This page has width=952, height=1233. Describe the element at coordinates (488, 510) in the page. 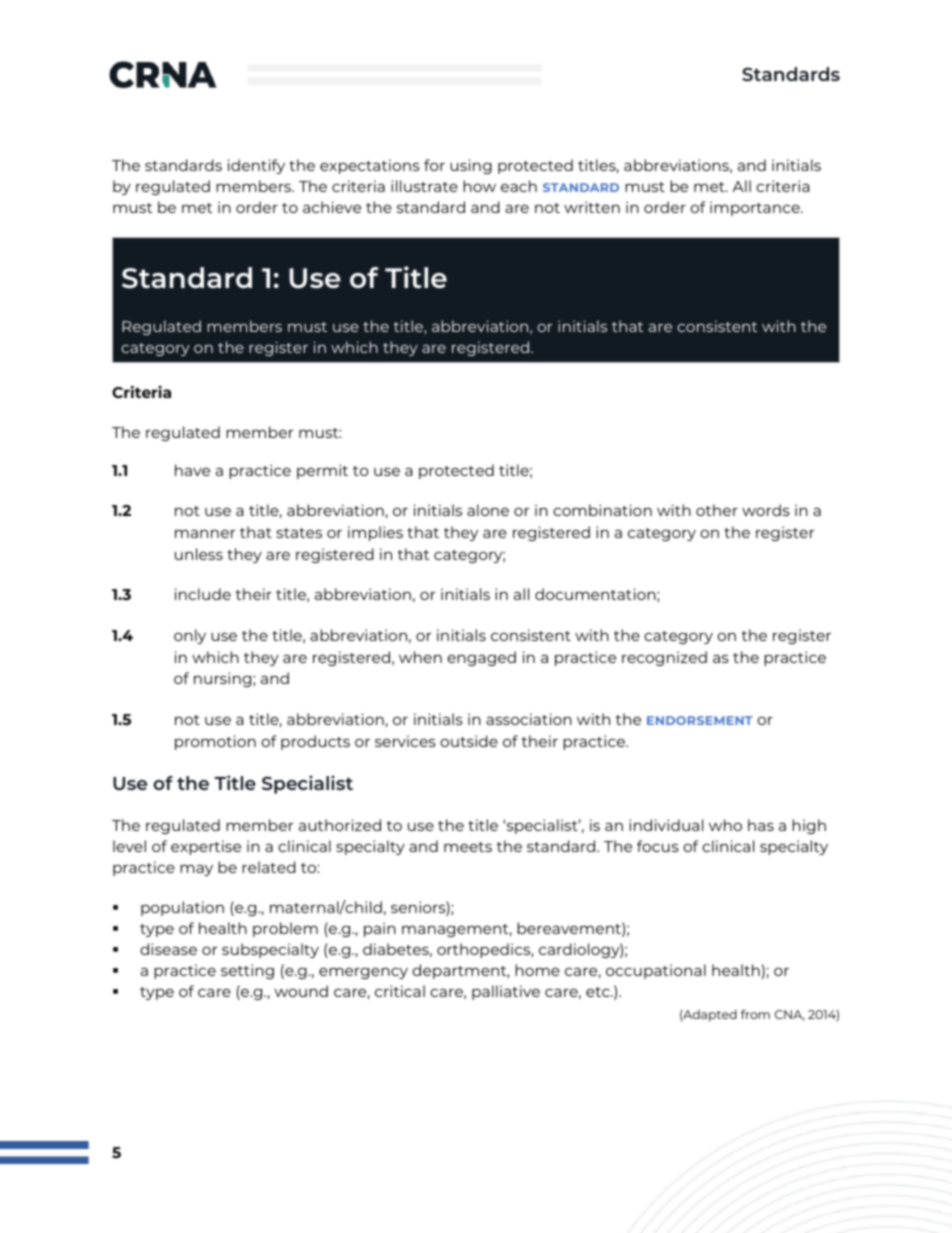

I see `alone` at that location.
